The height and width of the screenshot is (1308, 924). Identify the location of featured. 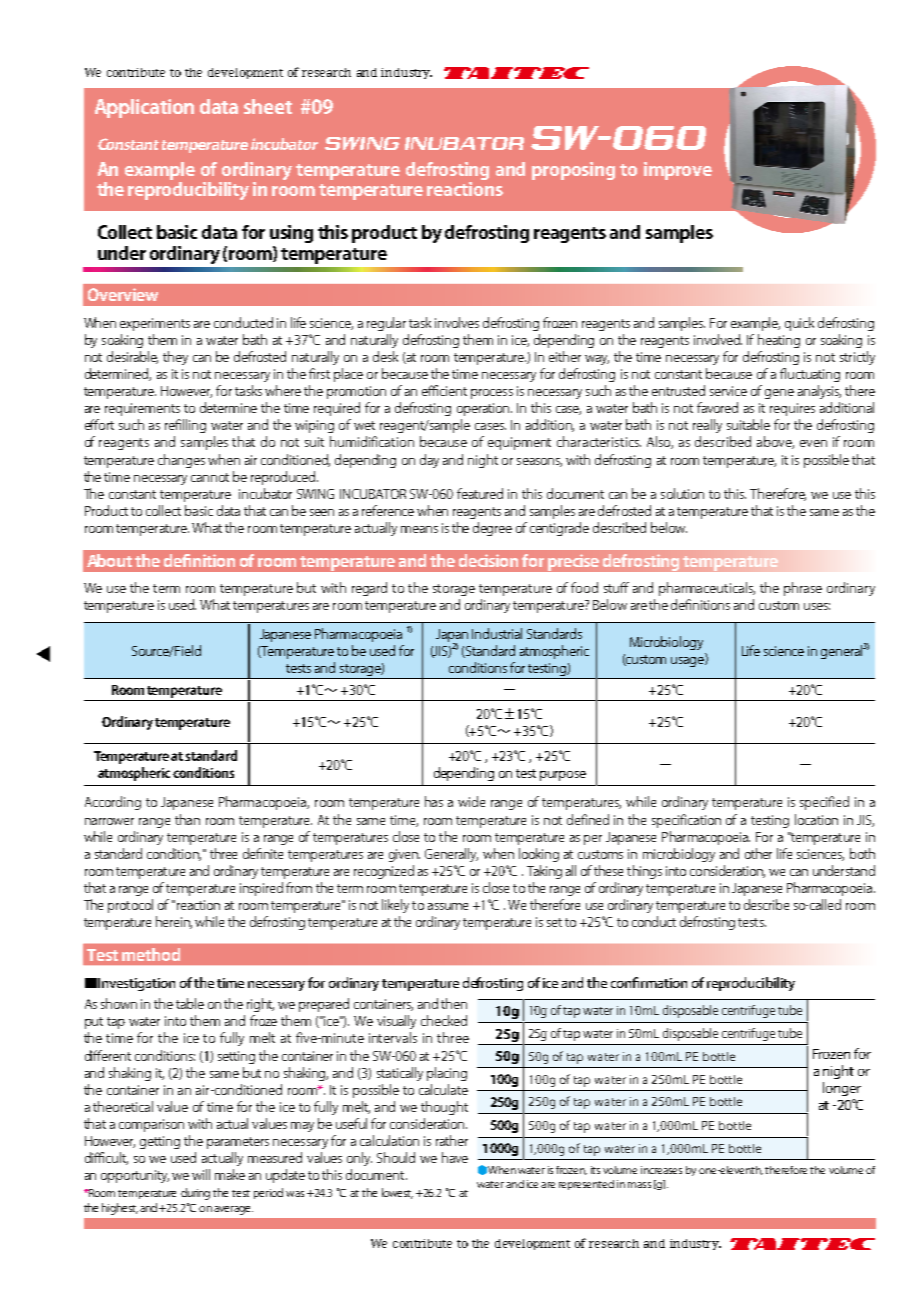
(480, 493).
